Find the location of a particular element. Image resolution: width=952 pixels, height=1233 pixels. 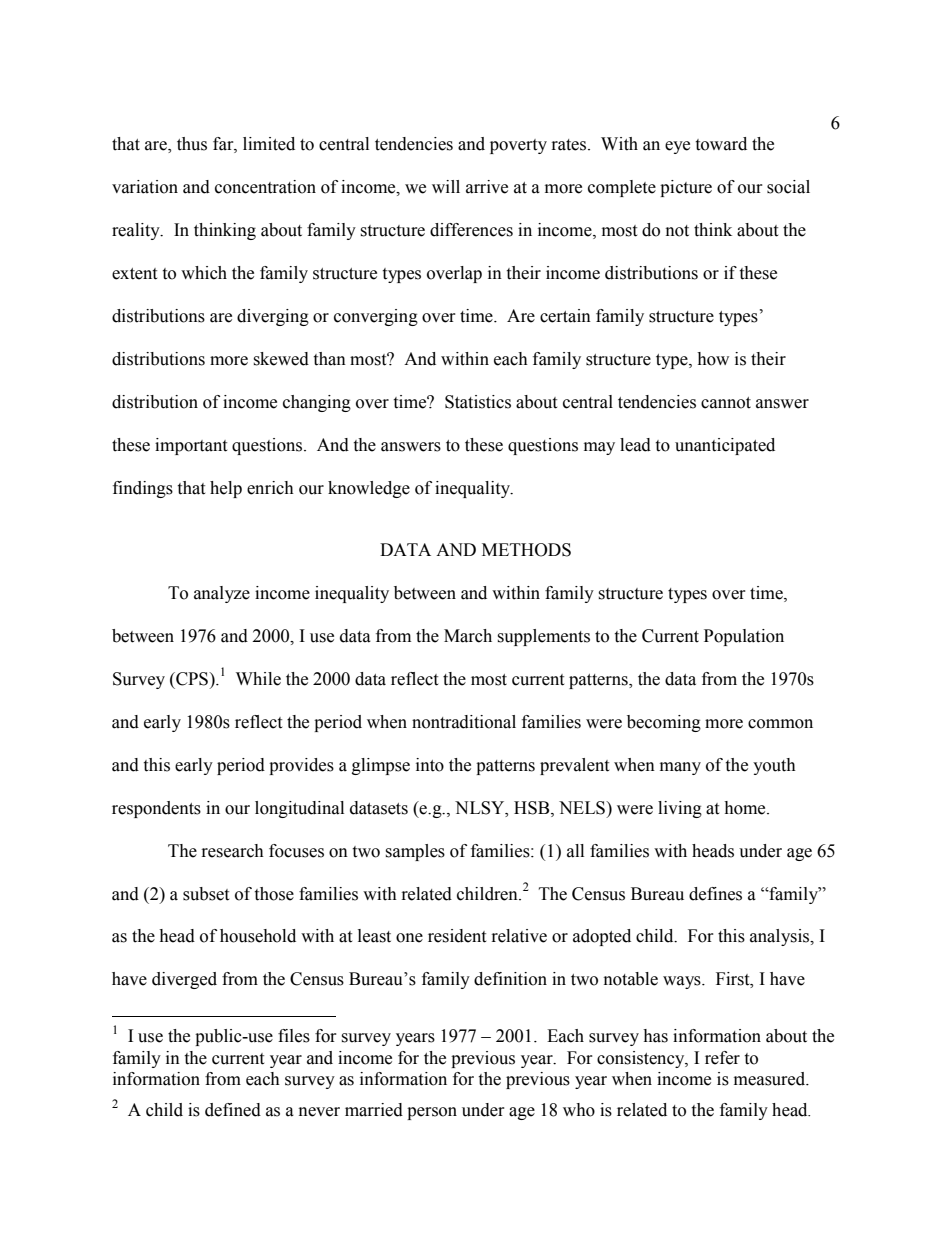

refer is located at coordinates (722, 1058).
